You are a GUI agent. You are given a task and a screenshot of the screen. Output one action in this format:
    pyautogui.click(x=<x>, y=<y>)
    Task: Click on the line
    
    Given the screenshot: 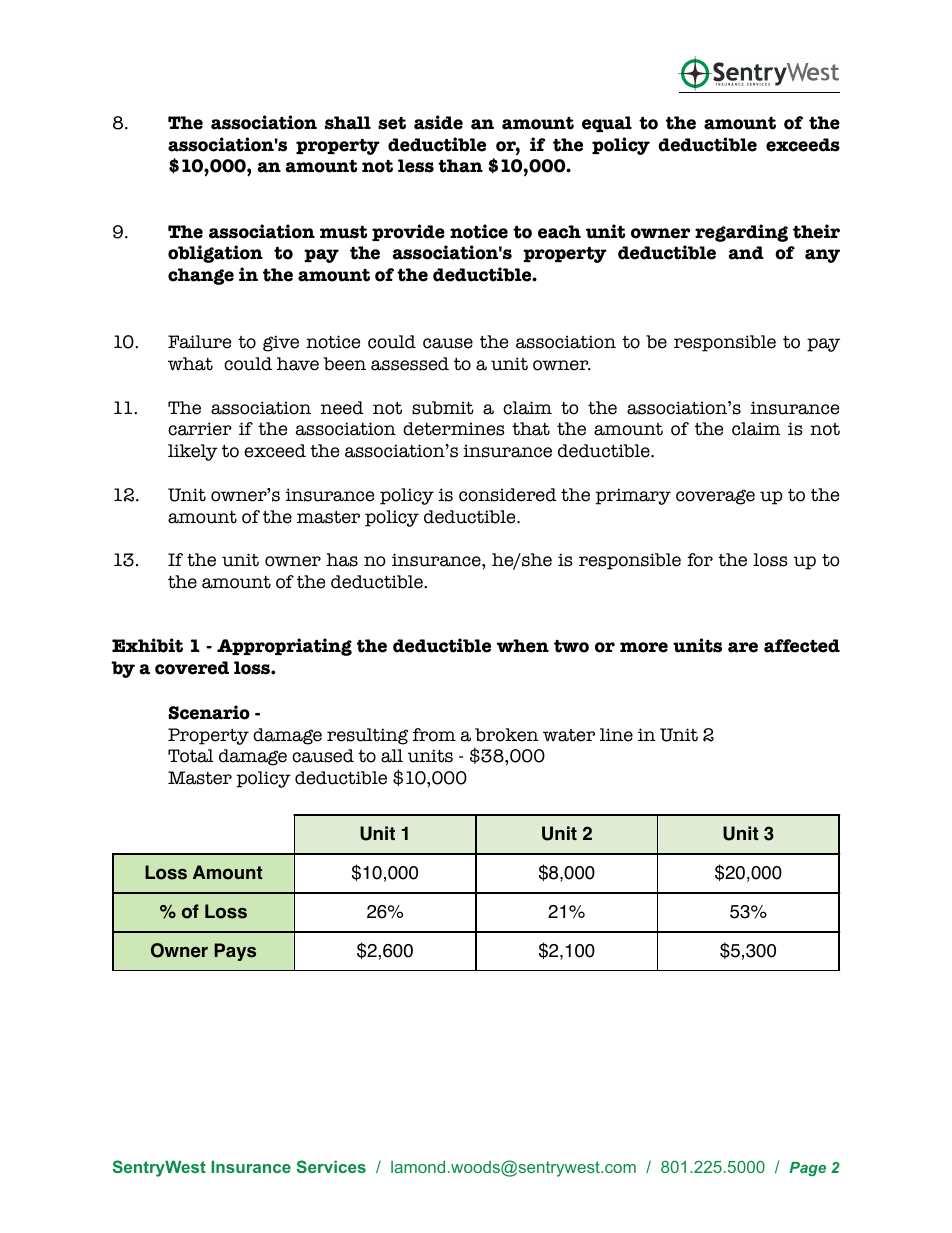 What is the action you would take?
    pyautogui.click(x=616, y=735)
